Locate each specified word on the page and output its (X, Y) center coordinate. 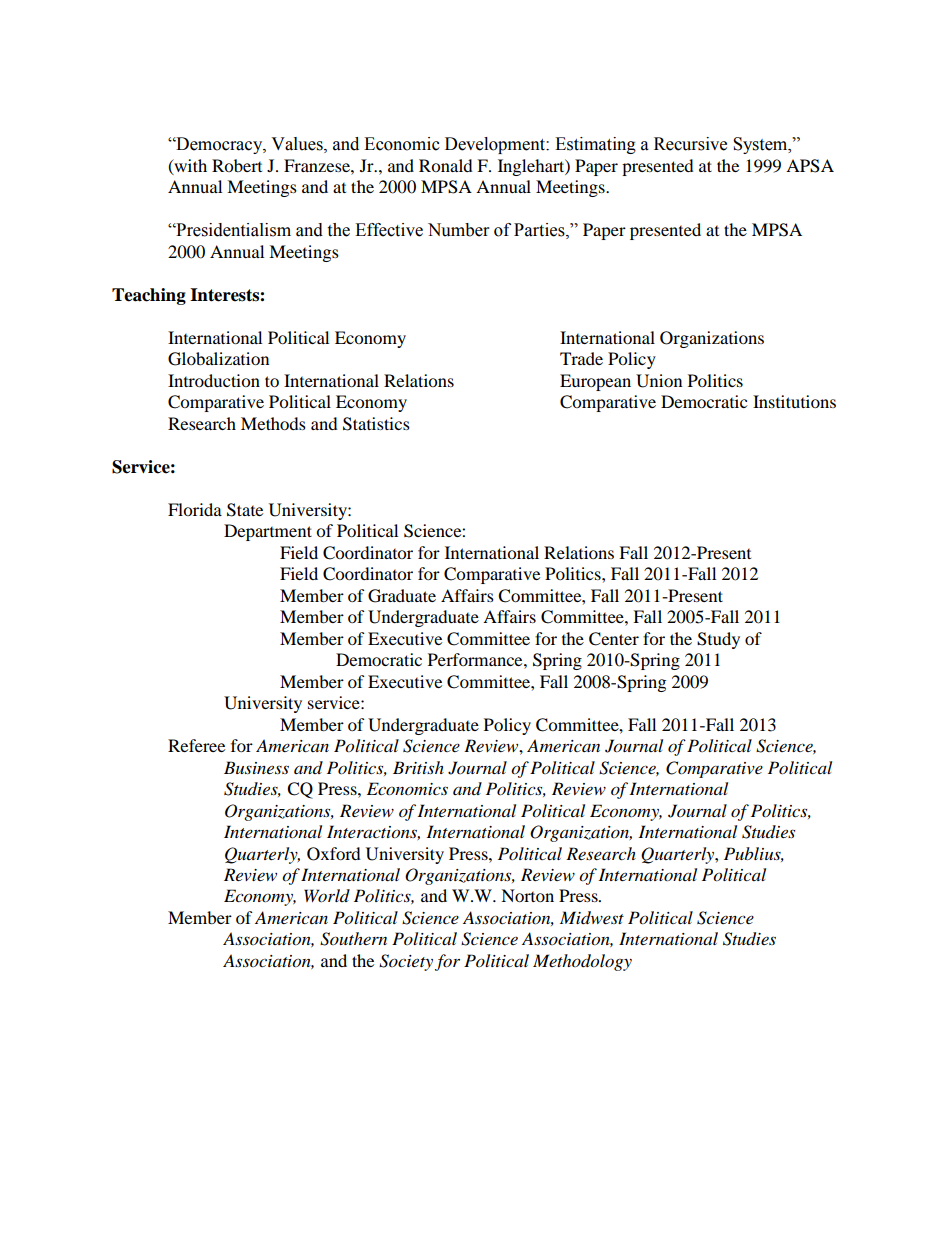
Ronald (446, 165)
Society (406, 962)
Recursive (690, 144)
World (327, 895)
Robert (237, 165)
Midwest (592, 918)
